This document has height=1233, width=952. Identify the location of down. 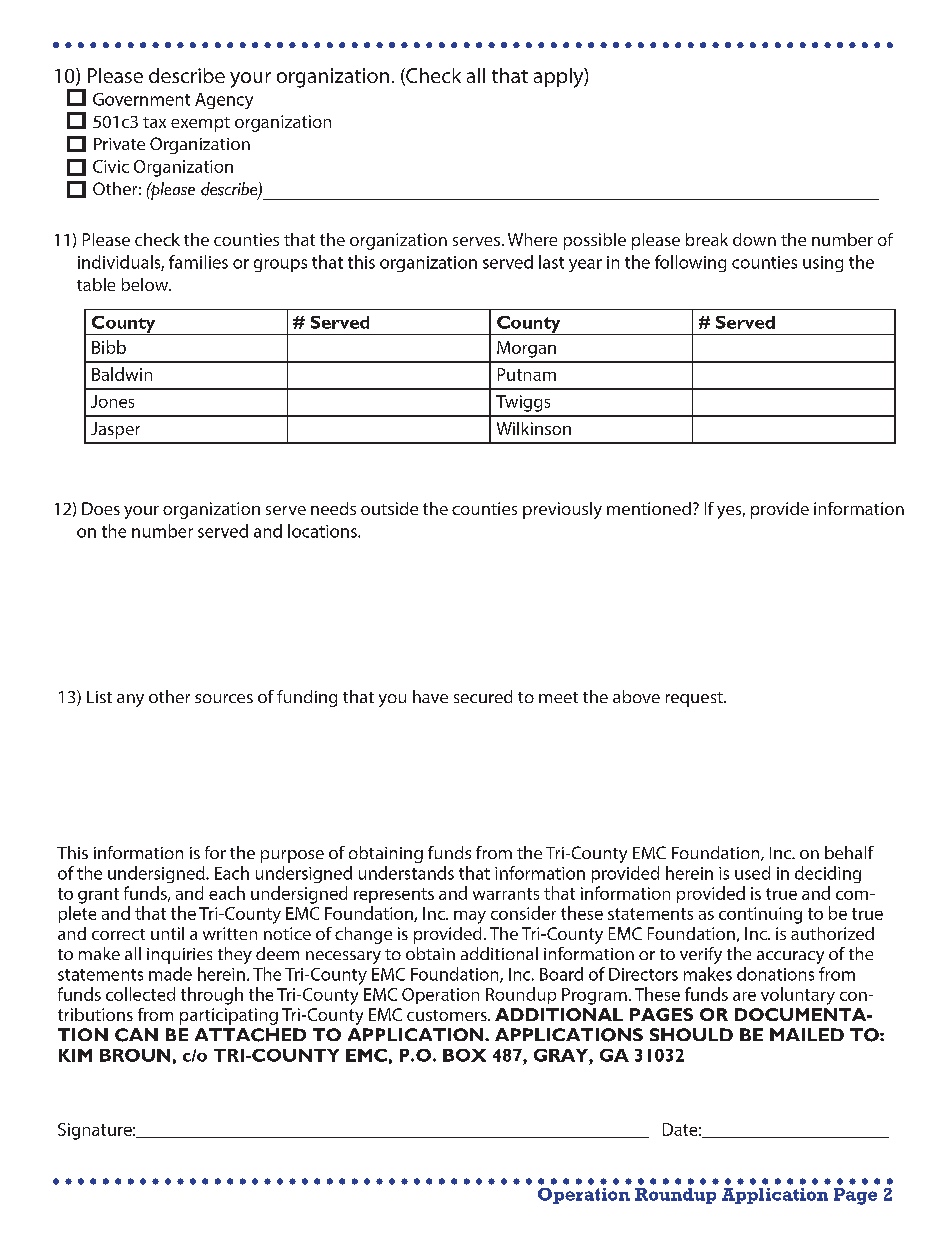
(754, 239).
